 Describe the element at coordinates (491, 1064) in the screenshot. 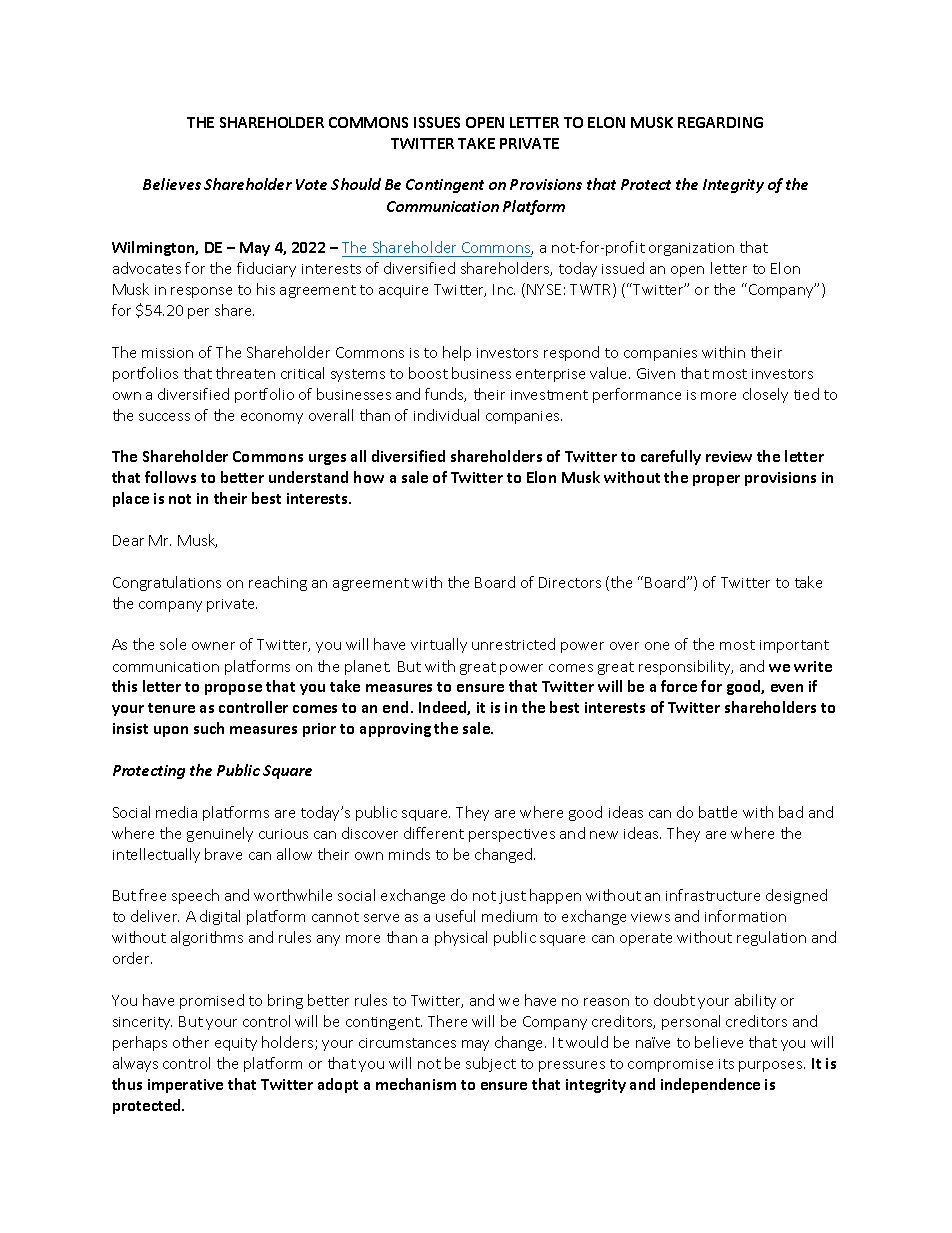

I see `subject` at that location.
